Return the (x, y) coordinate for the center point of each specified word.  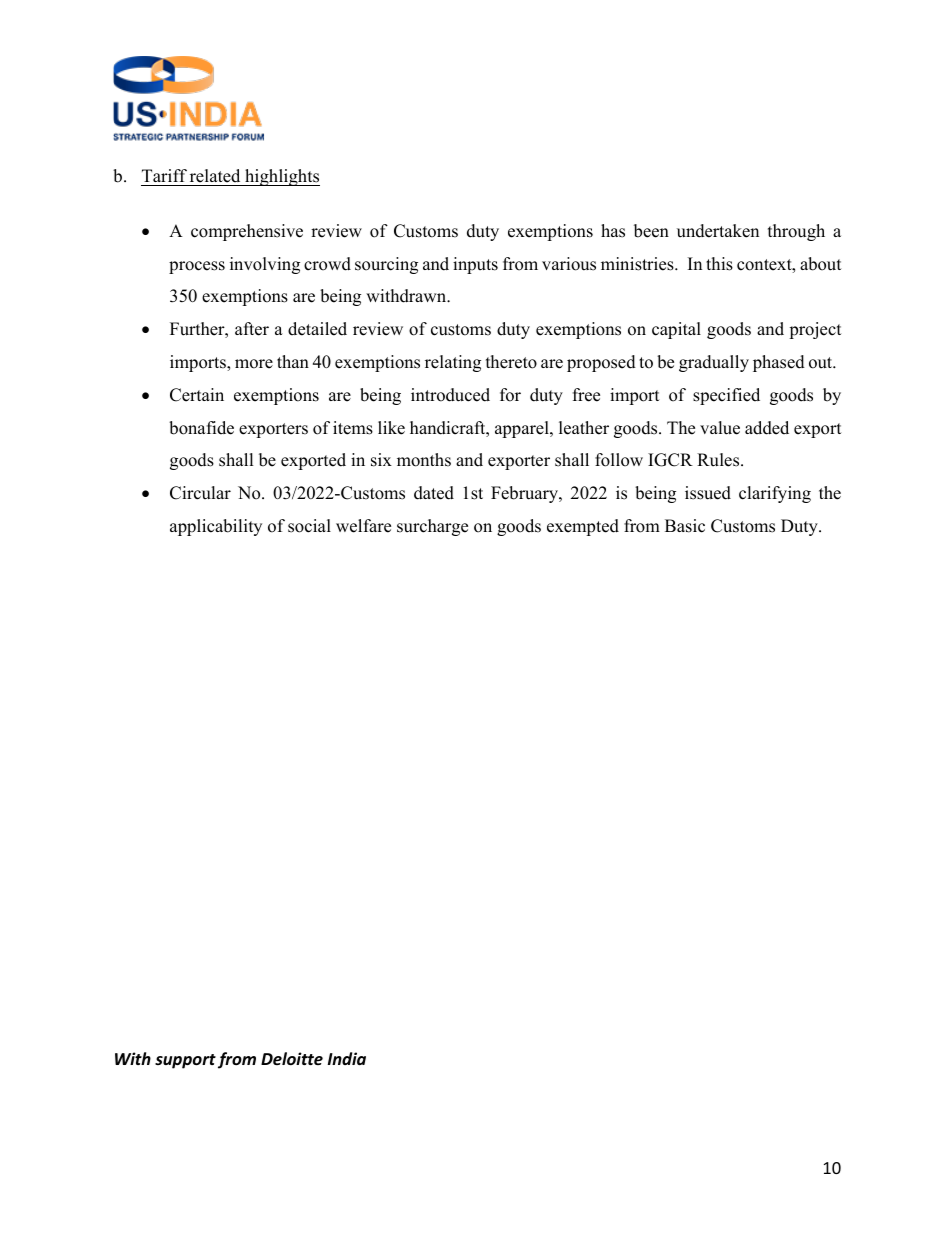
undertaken (718, 231)
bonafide (201, 428)
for (510, 395)
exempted (583, 527)
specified (726, 396)
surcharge (432, 527)
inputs (475, 265)
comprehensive (247, 232)
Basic (685, 526)
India (347, 1058)
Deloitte (292, 1058)
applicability (216, 527)
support (185, 1061)
